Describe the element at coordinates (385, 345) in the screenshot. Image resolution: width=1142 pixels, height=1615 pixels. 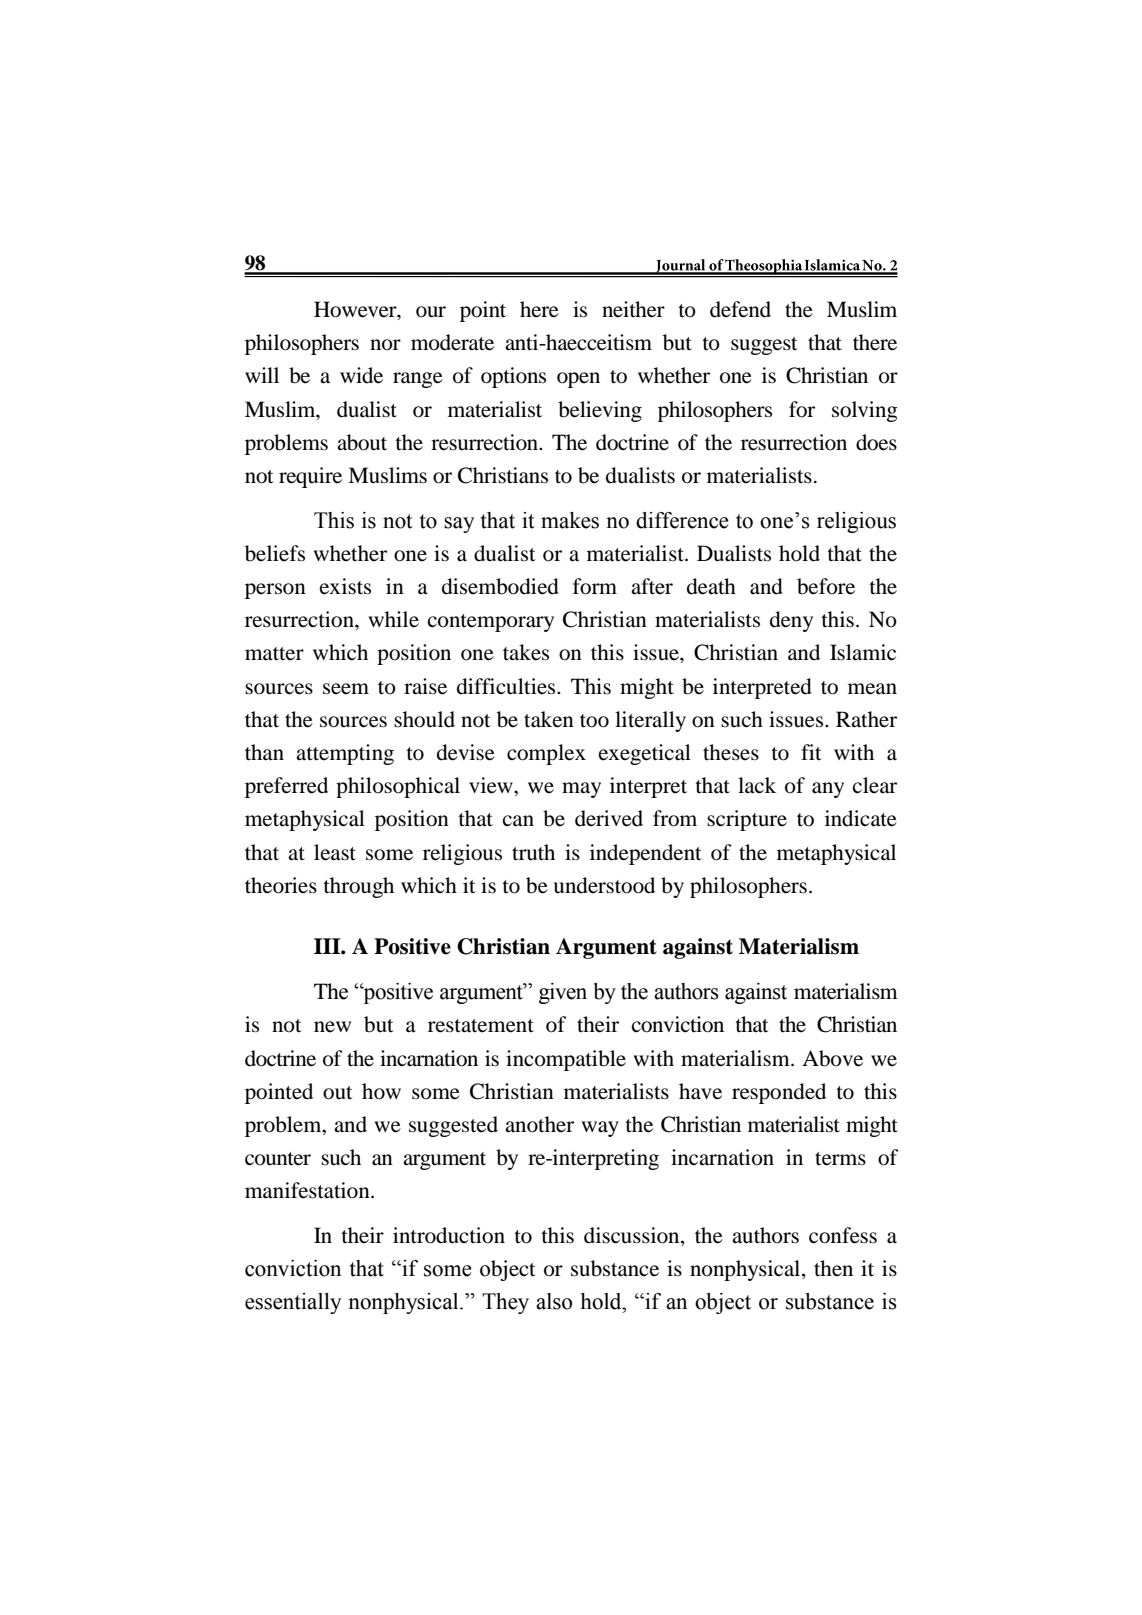
I see `nor` at that location.
